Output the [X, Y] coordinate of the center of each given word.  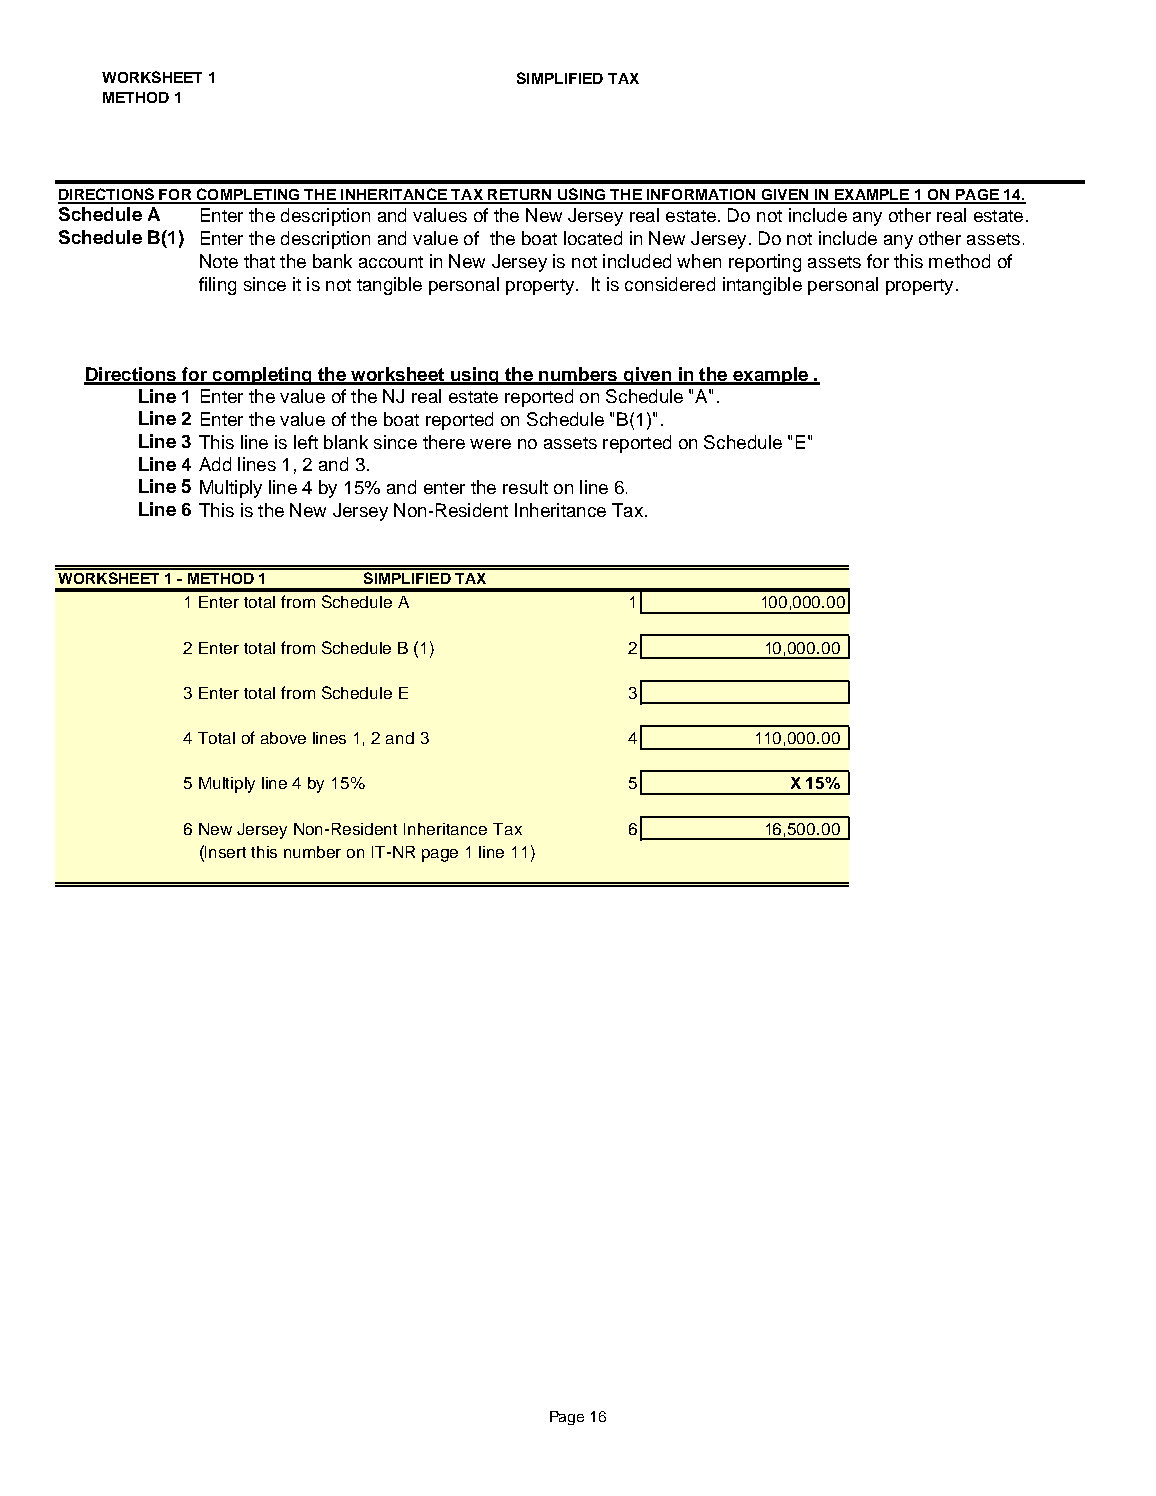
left [306, 442]
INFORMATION [701, 196]
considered [670, 284]
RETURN [520, 196]
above [283, 738]
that [259, 261]
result [525, 487]
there [444, 442]
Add [215, 464]
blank [346, 442]
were [490, 444]
